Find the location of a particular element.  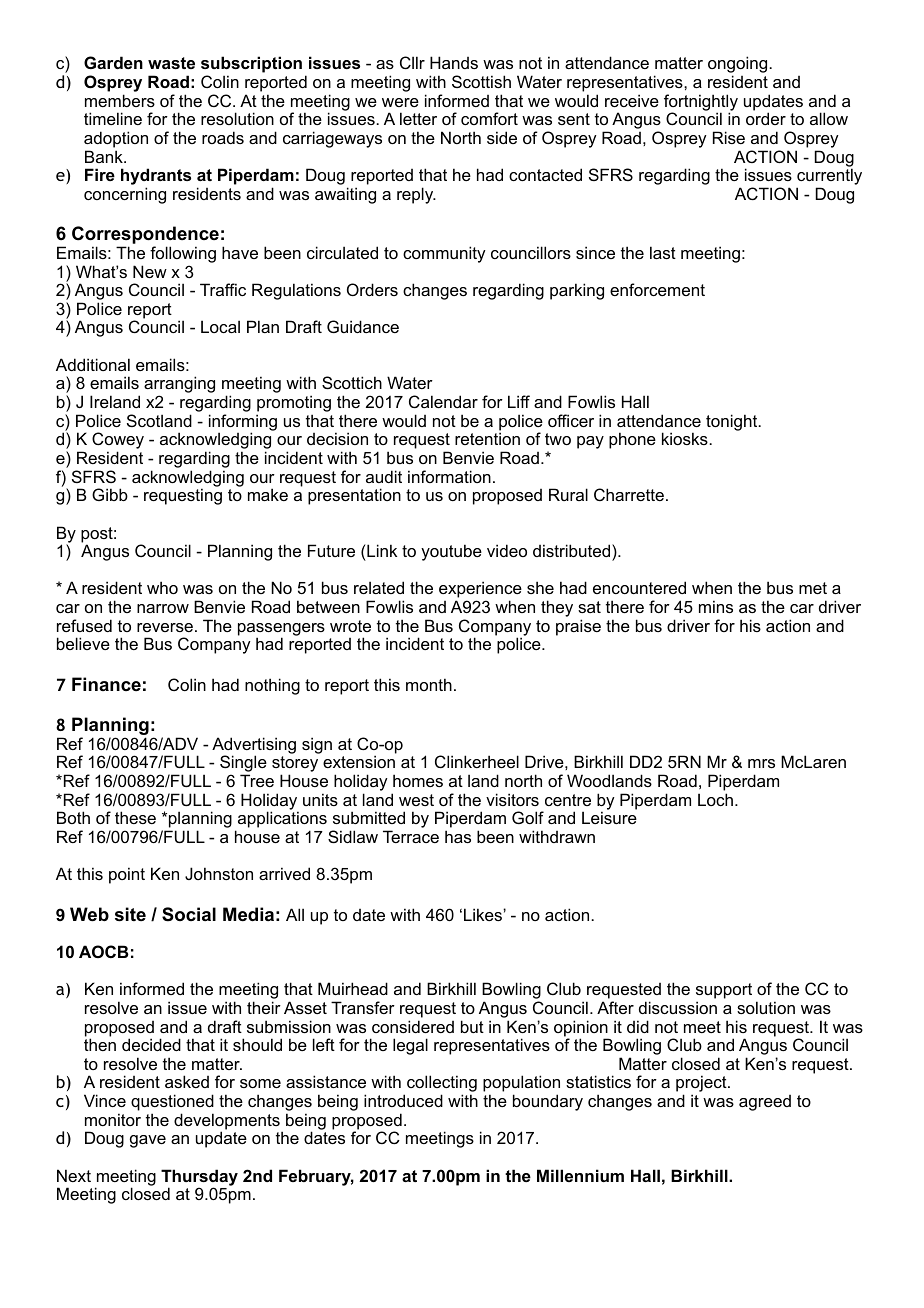

agreed is located at coordinates (765, 1103).
